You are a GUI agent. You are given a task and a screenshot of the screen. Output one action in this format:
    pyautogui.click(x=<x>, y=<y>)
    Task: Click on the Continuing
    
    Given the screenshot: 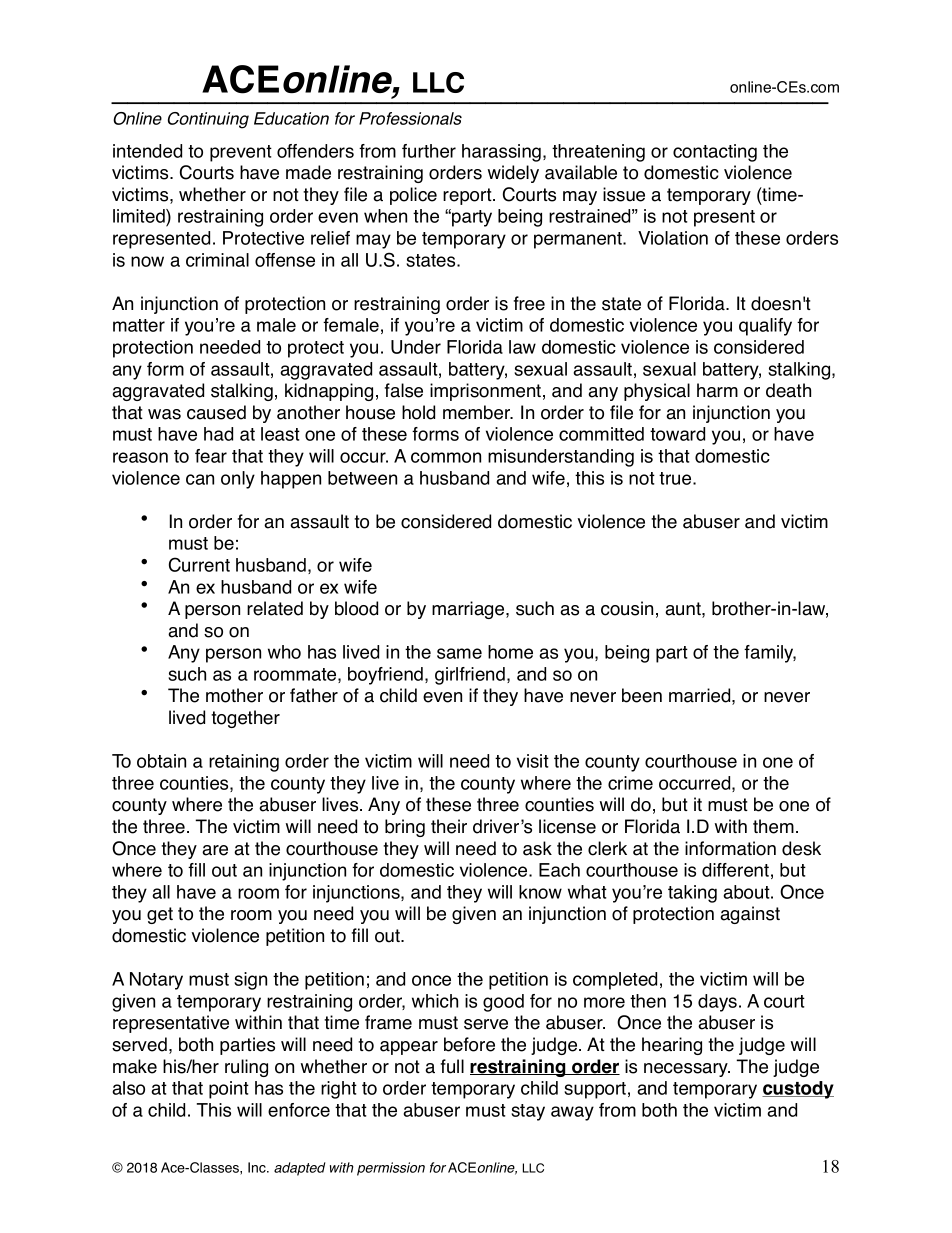 What is the action you would take?
    pyautogui.click(x=208, y=120)
